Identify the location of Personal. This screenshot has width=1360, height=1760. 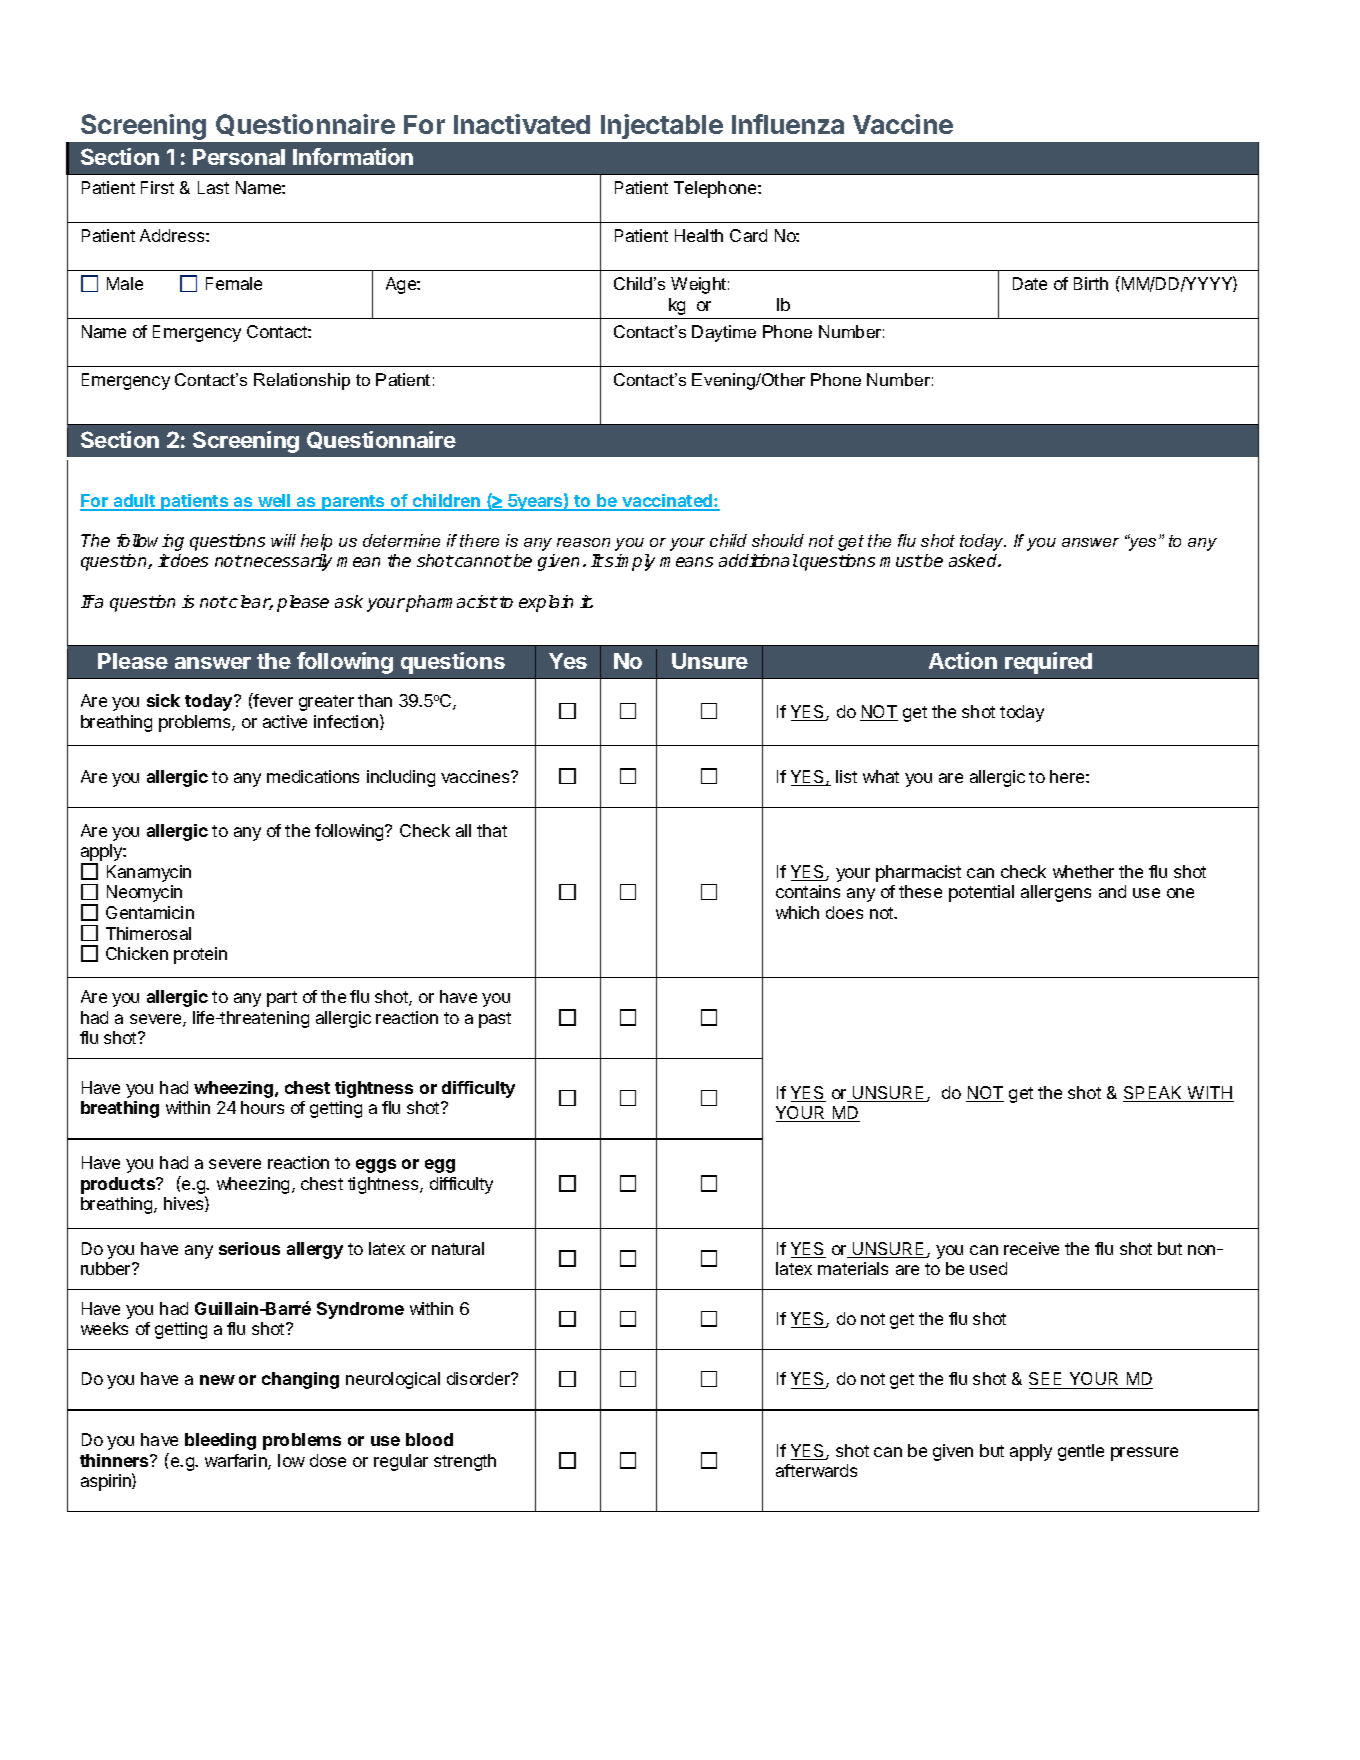
(239, 157).
